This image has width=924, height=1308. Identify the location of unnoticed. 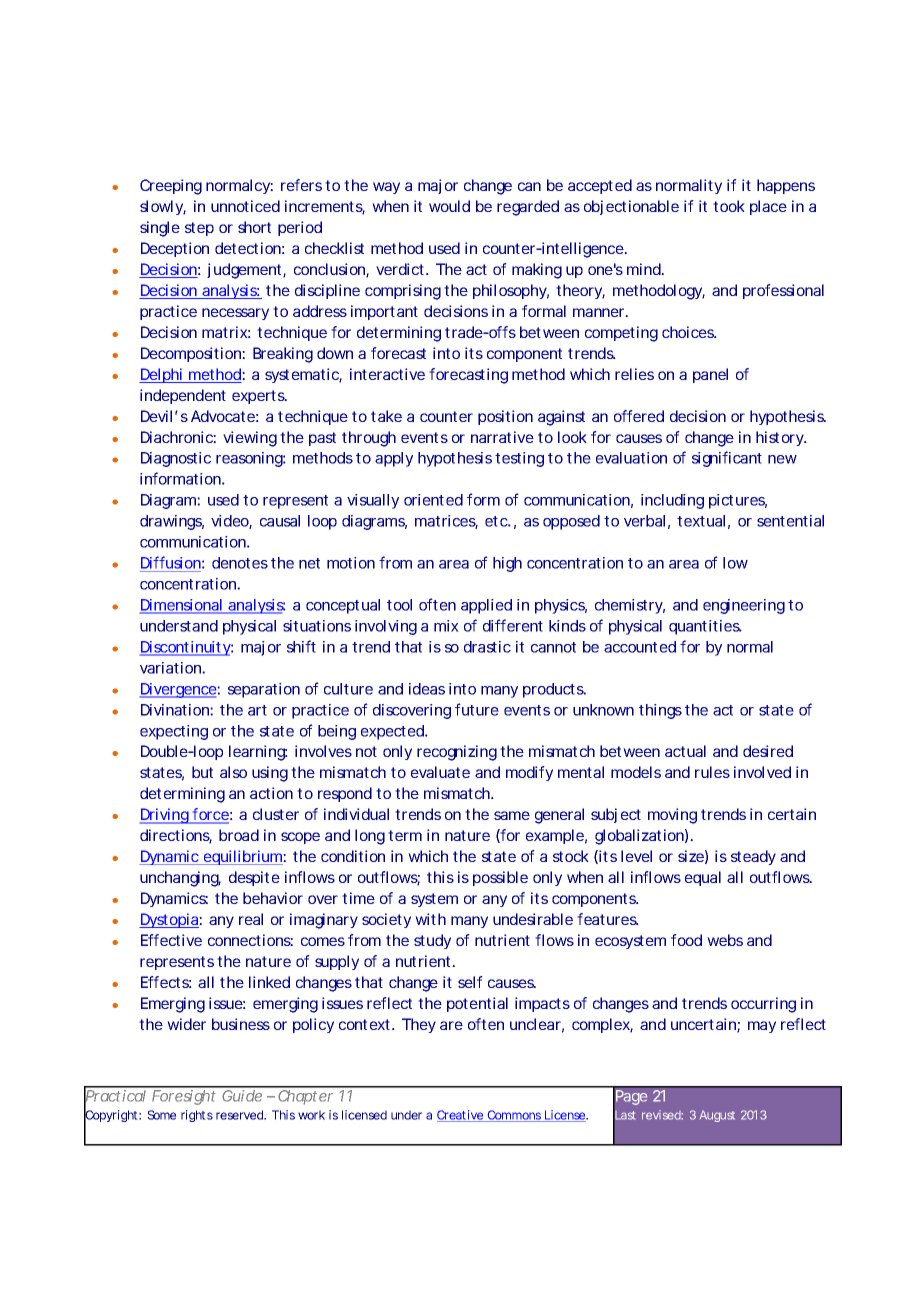
(245, 206).
